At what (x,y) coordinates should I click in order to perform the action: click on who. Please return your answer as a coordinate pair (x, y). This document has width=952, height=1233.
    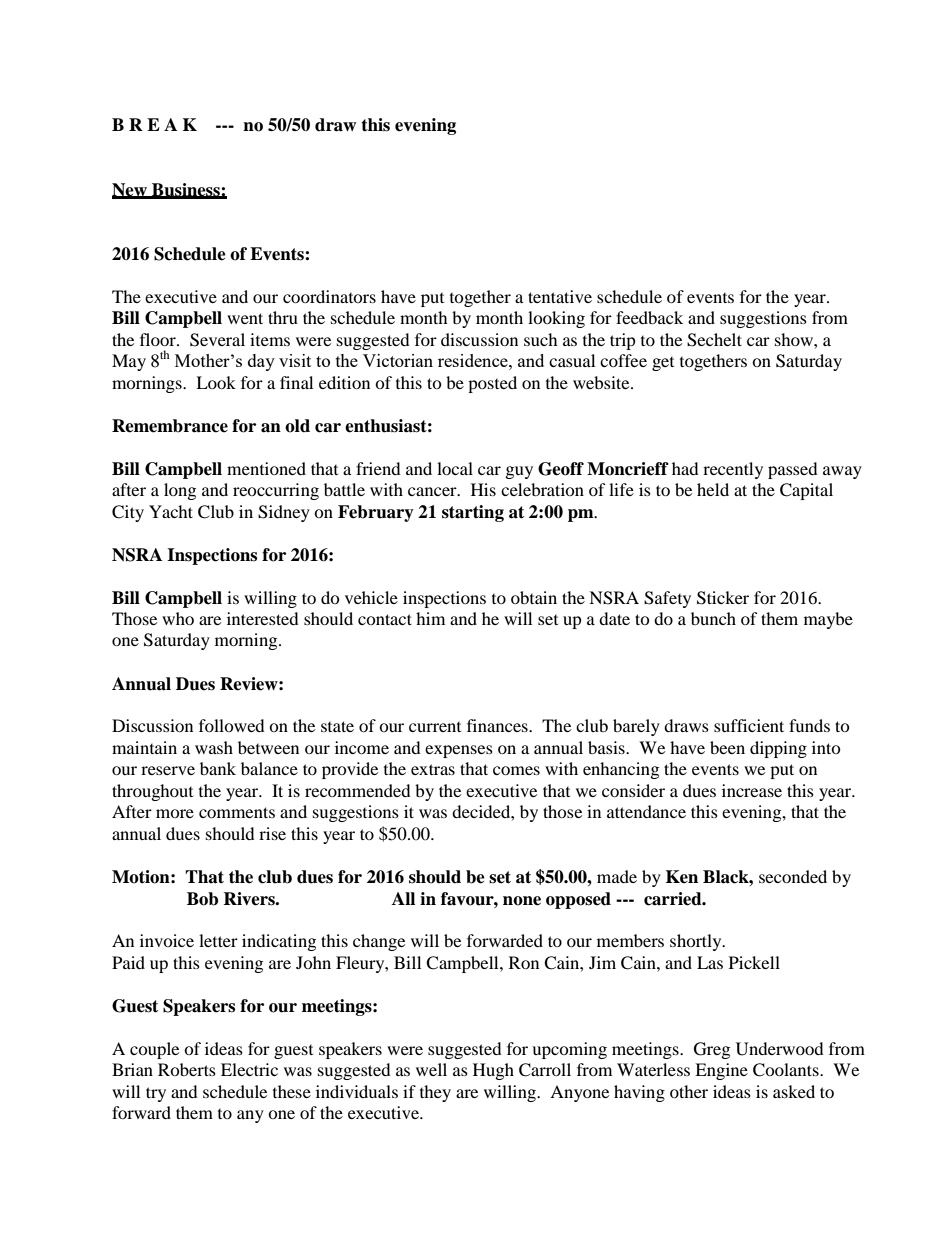
    Looking at the image, I should click on (178, 618).
